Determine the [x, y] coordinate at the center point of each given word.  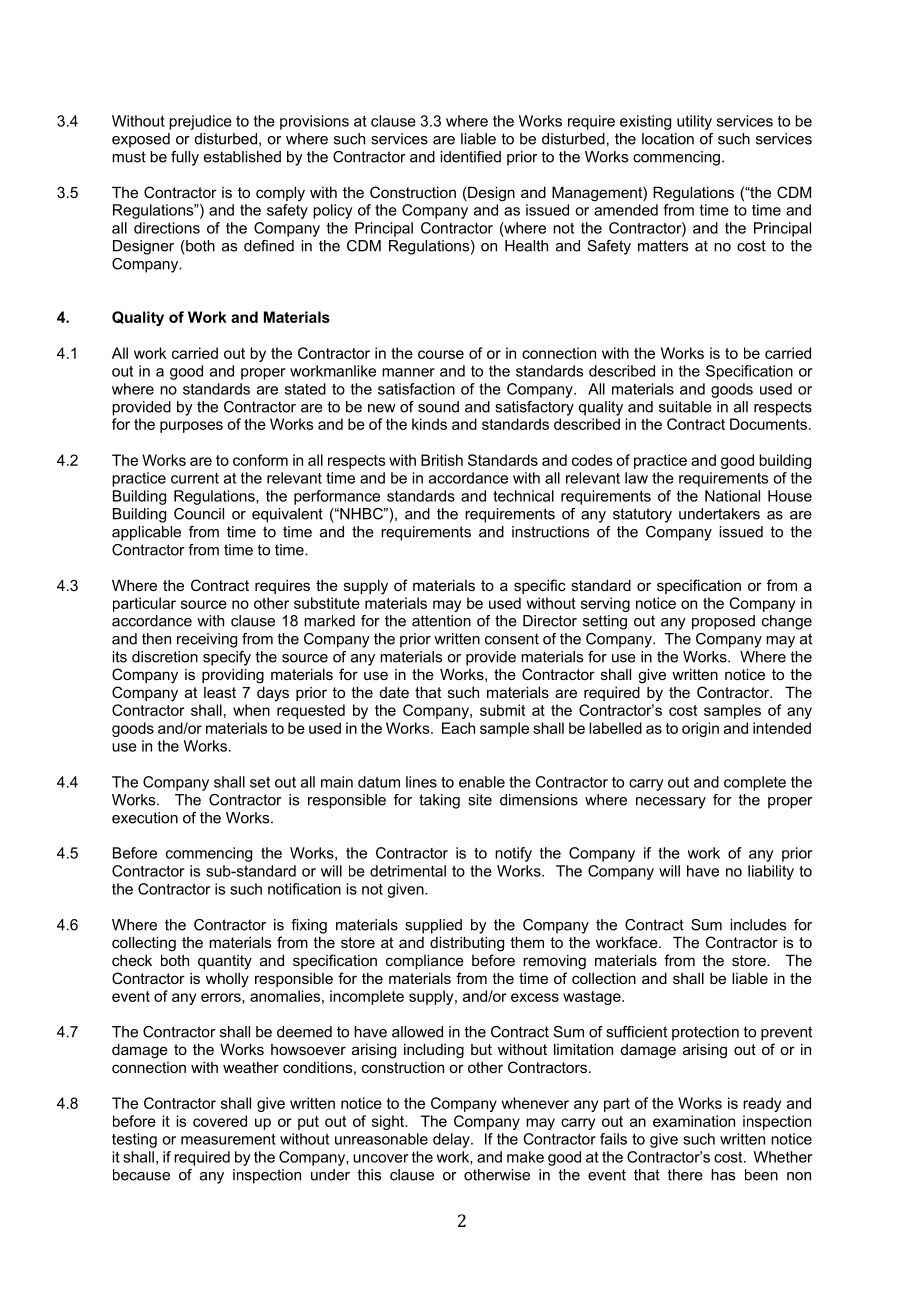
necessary [671, 803]
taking [439, 801]
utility [694, 122]
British [442, 460]
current [195, 478]
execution [145, 818]
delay [452, 1140]
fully [185, 158]
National [732, 496]
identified [470, 157]
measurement [228, 1139]
